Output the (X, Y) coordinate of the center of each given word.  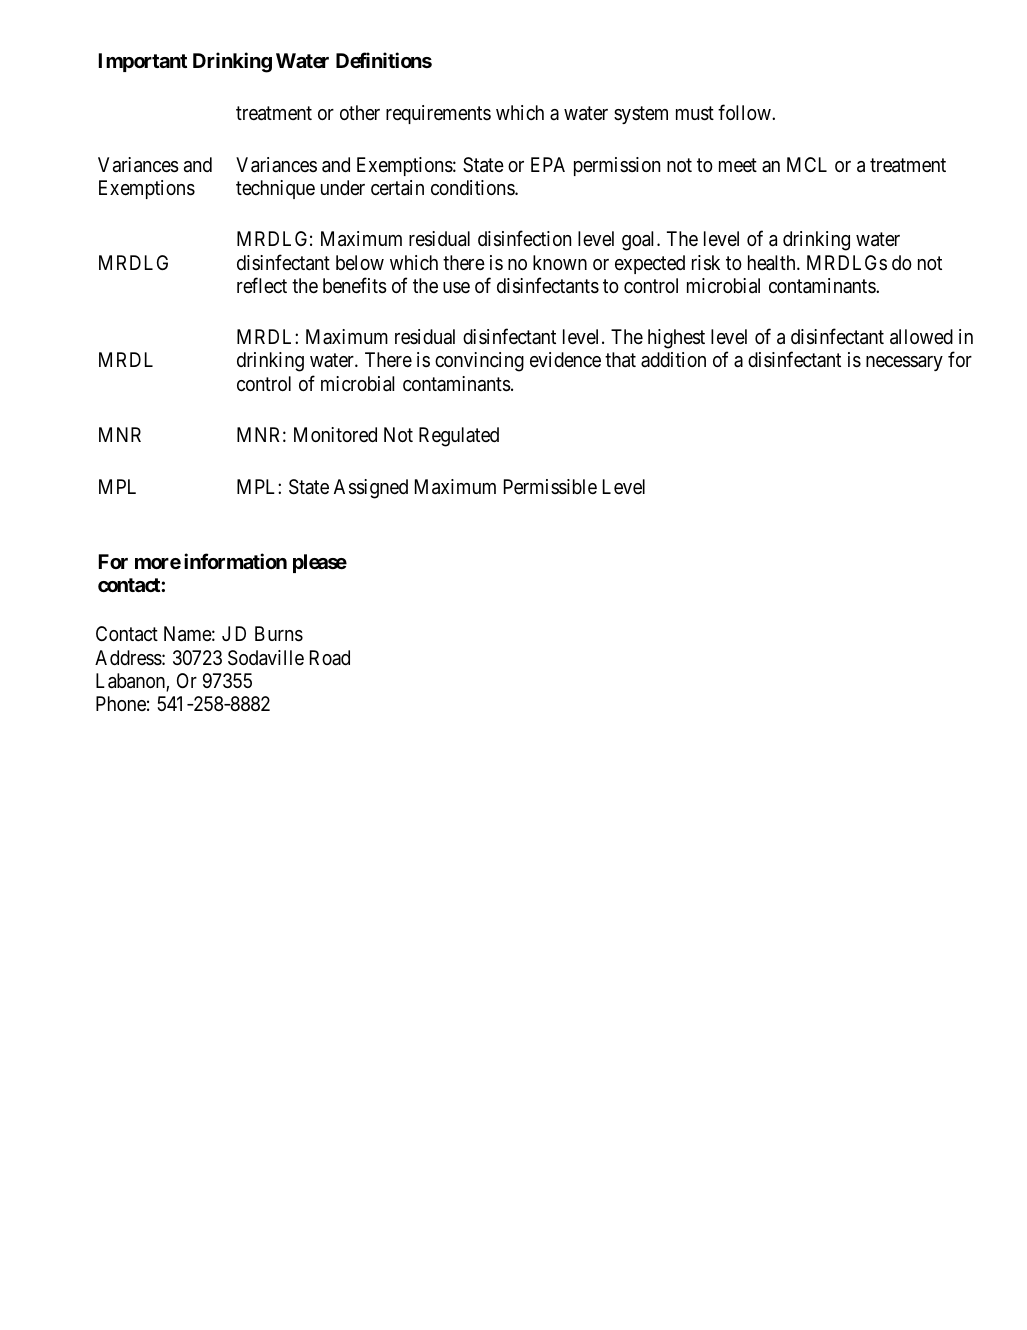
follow (745, 112)
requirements (438, 114)
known (560, 262)
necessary (904, 363)
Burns (279, 634)
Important (143, 62)
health (773, 263)
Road (330, 657)
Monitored (335, 434)
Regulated (459, 437)
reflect (262, 285)
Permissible (550, 487)
